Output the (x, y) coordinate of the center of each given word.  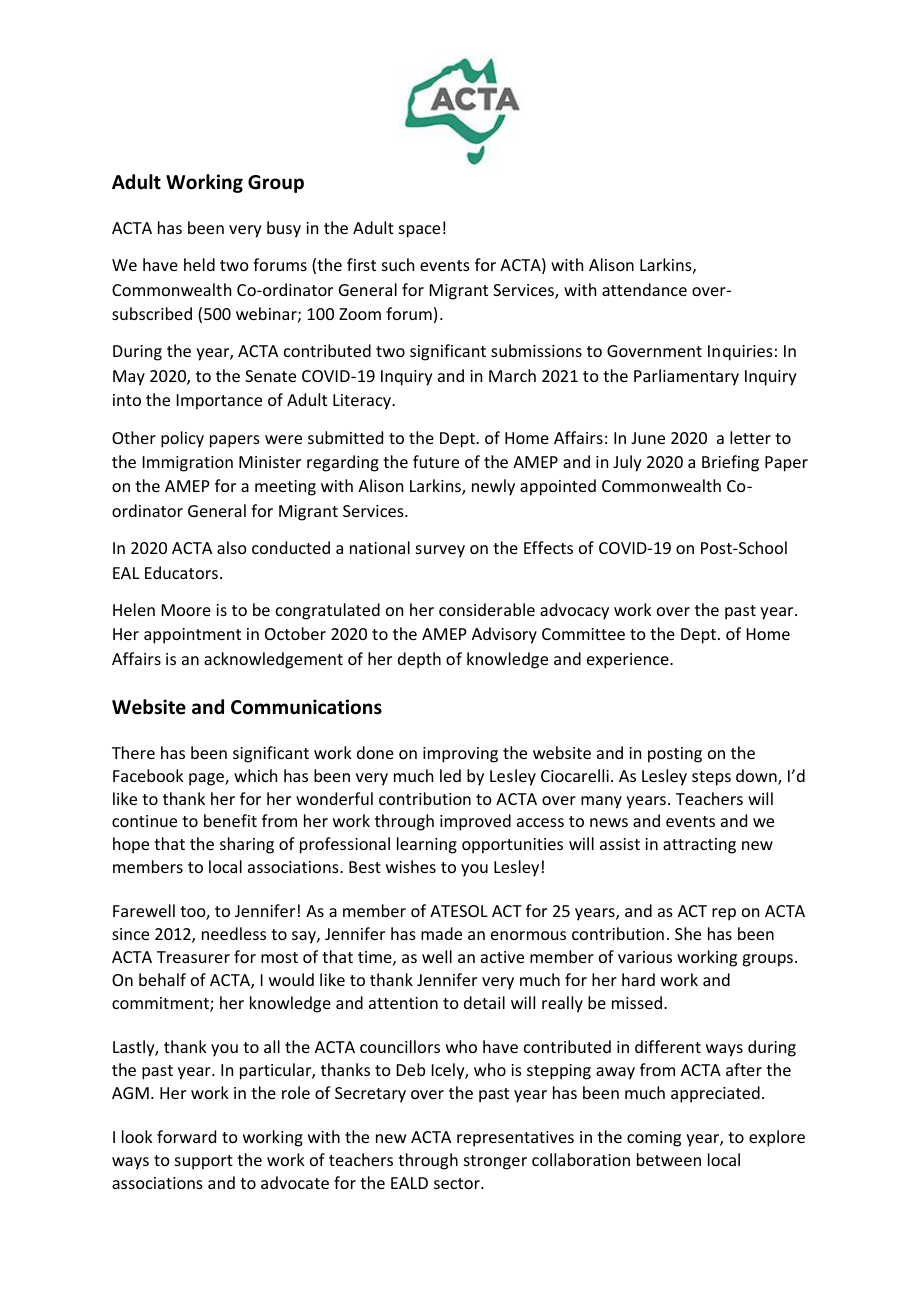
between (669, 1159)
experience (629, 661)
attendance (644, 289)
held (199, 264)
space (419, 231)
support (204, 1162)
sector (458, 1183)
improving (460, 755)
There (133, 752)
